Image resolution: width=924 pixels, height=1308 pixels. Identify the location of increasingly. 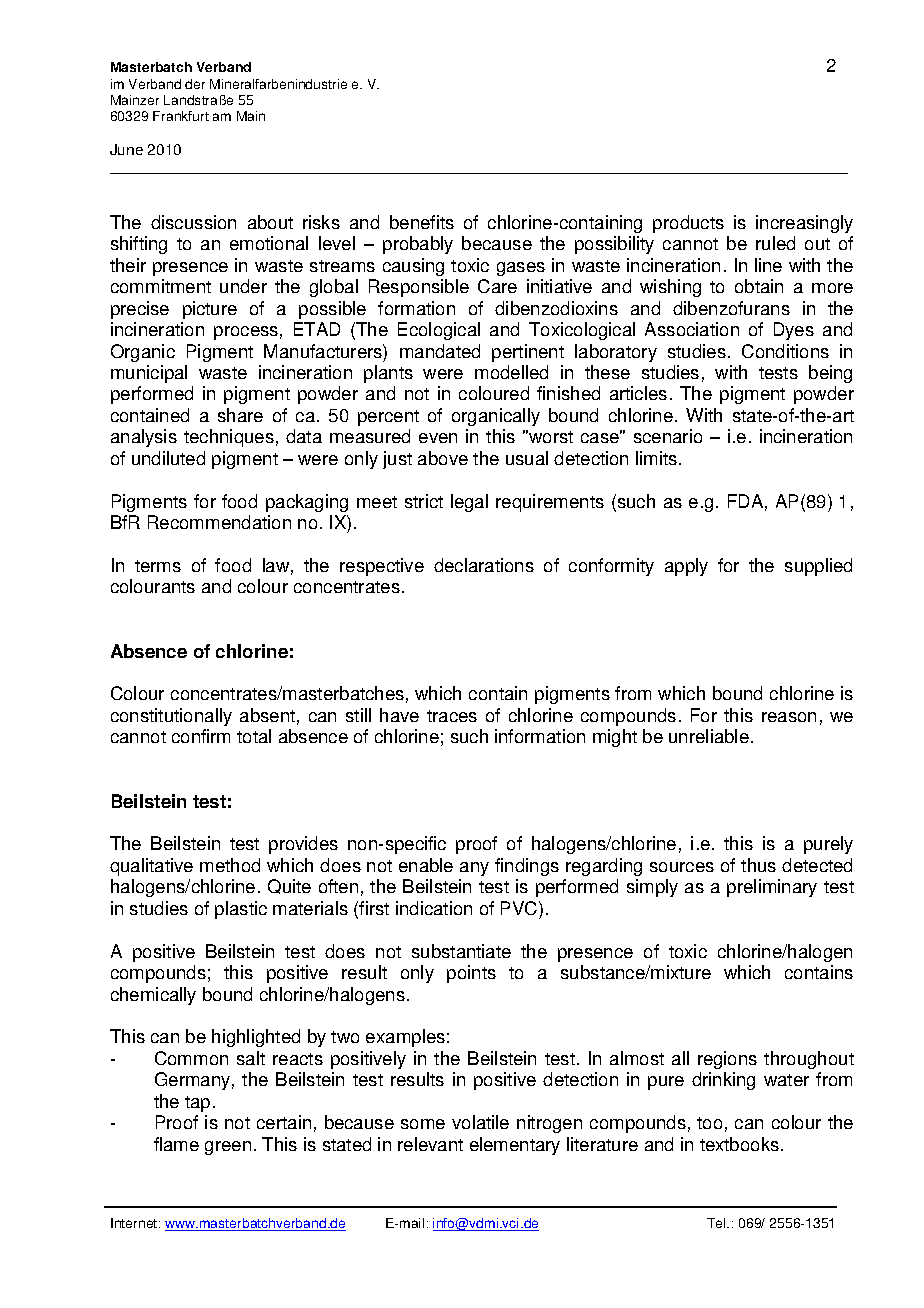
(804, 224).
